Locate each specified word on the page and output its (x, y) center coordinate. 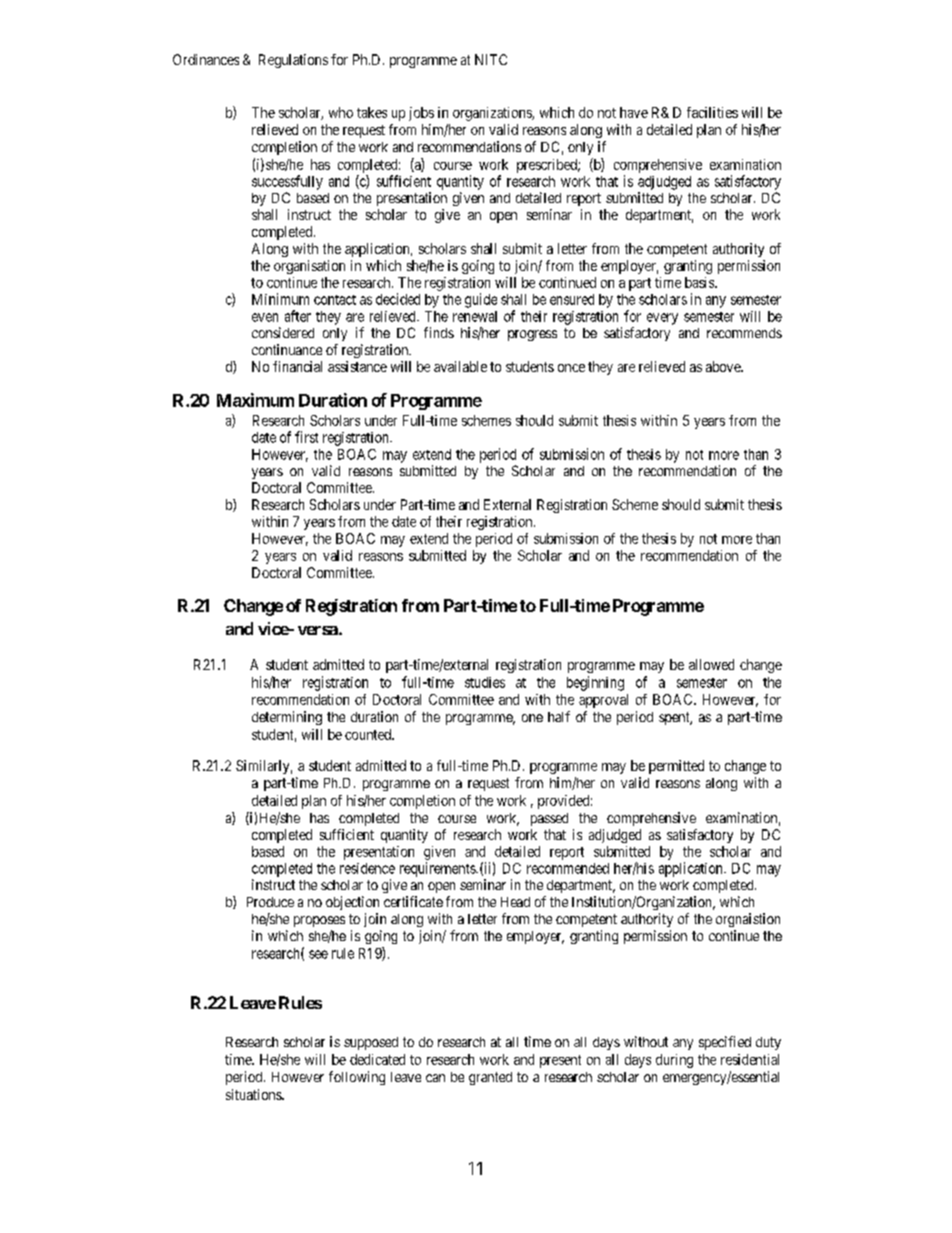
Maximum (255, 400)
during (674, 1061)
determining (287, 718)
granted (490, 1078)
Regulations (293, 61)
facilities (712, 112)
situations (254, 1094)
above (724, 366)
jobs (421, 114)
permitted (676, 767)
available (460, 366)
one (532, 718)
